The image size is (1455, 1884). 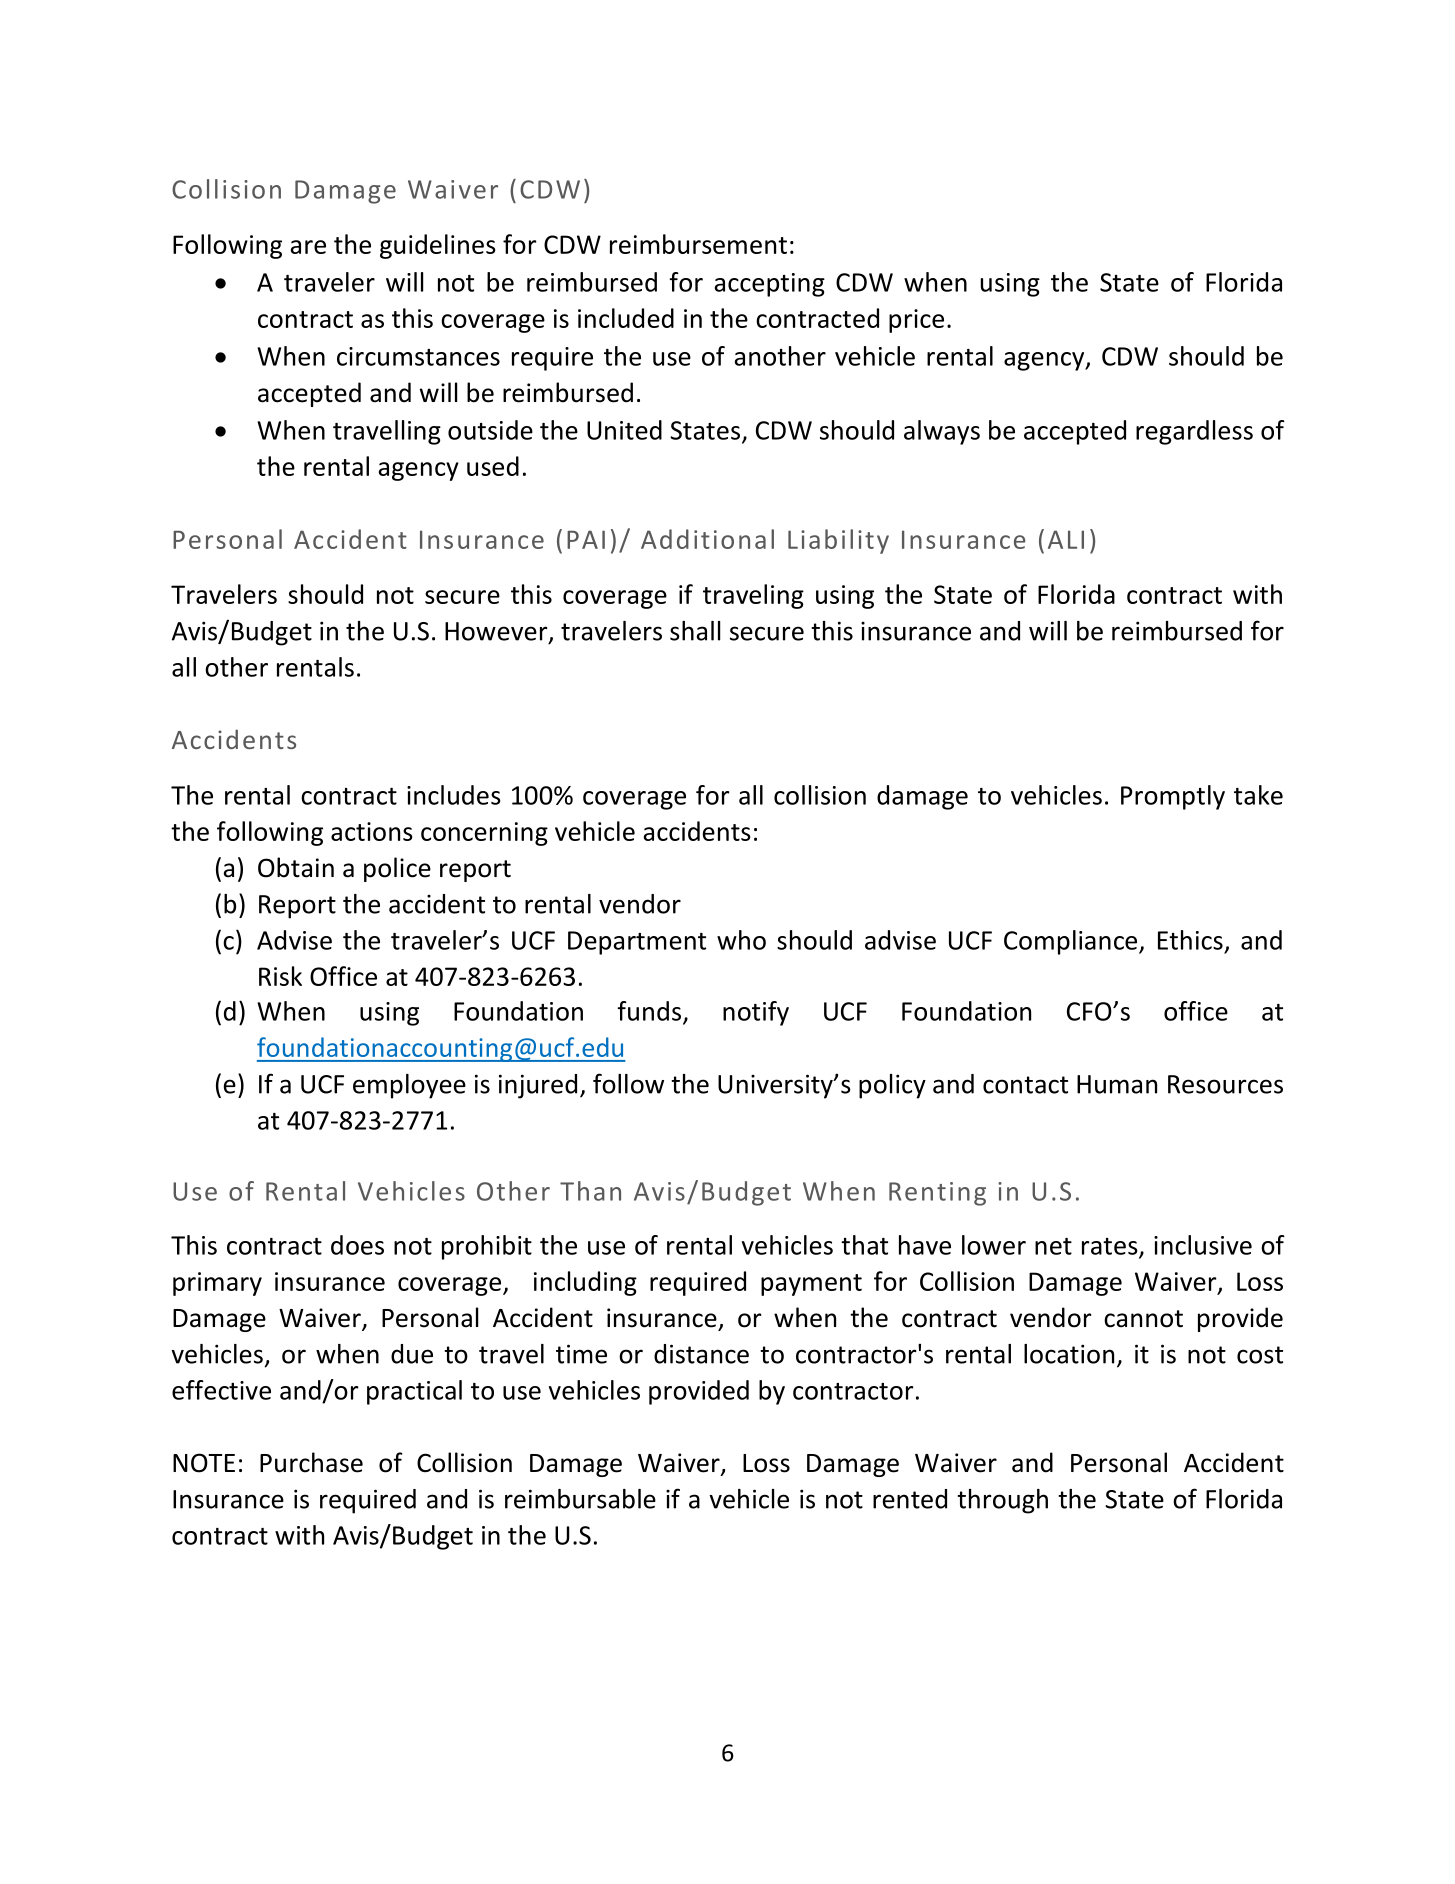 What do you see at coordinates (308, 247) in the image?
I see `are` at bounding box center [308, 247].
